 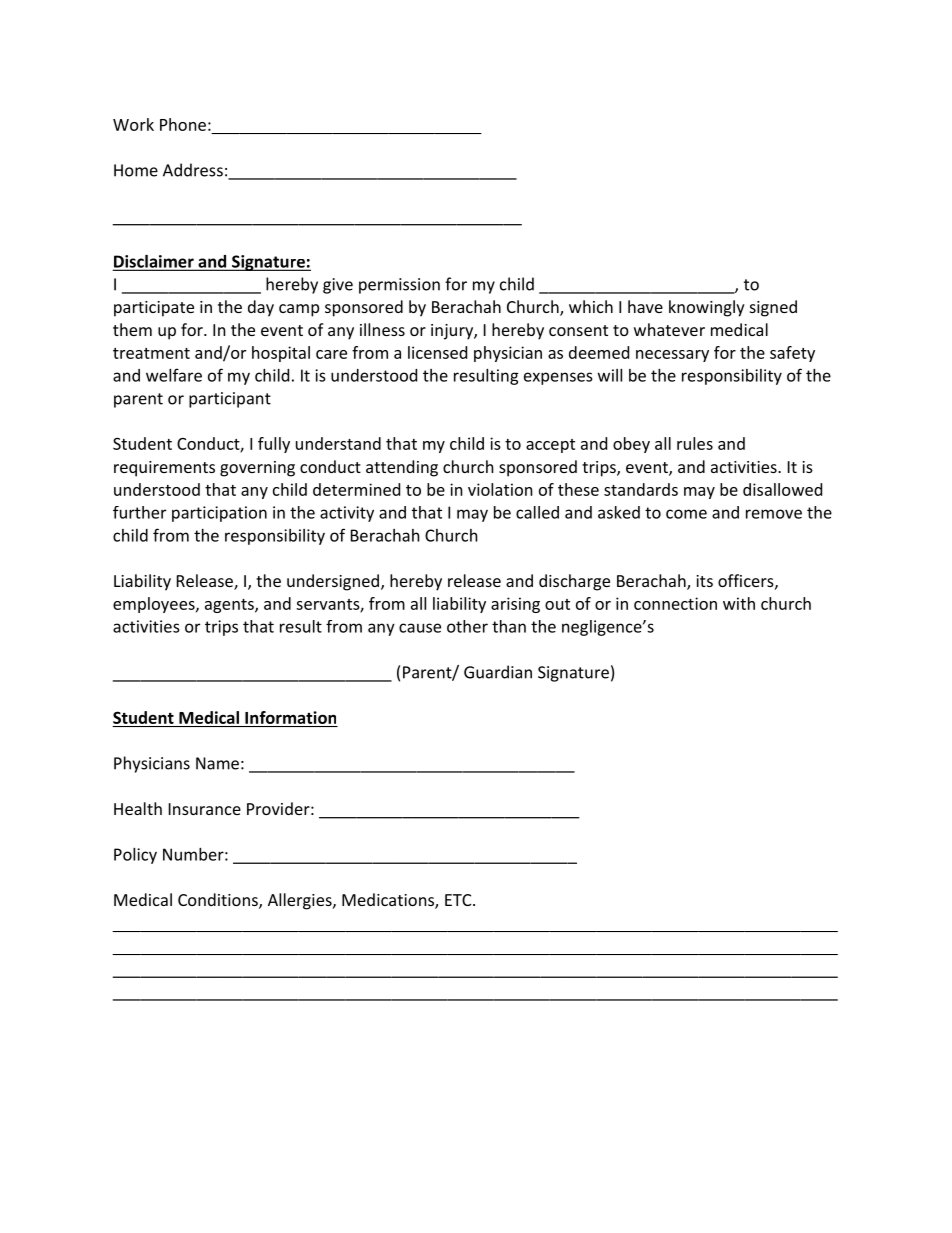 What do you see at coordinates (399, 286) in the screenshot?
I see `permission` at bounding box center [399, 286].
